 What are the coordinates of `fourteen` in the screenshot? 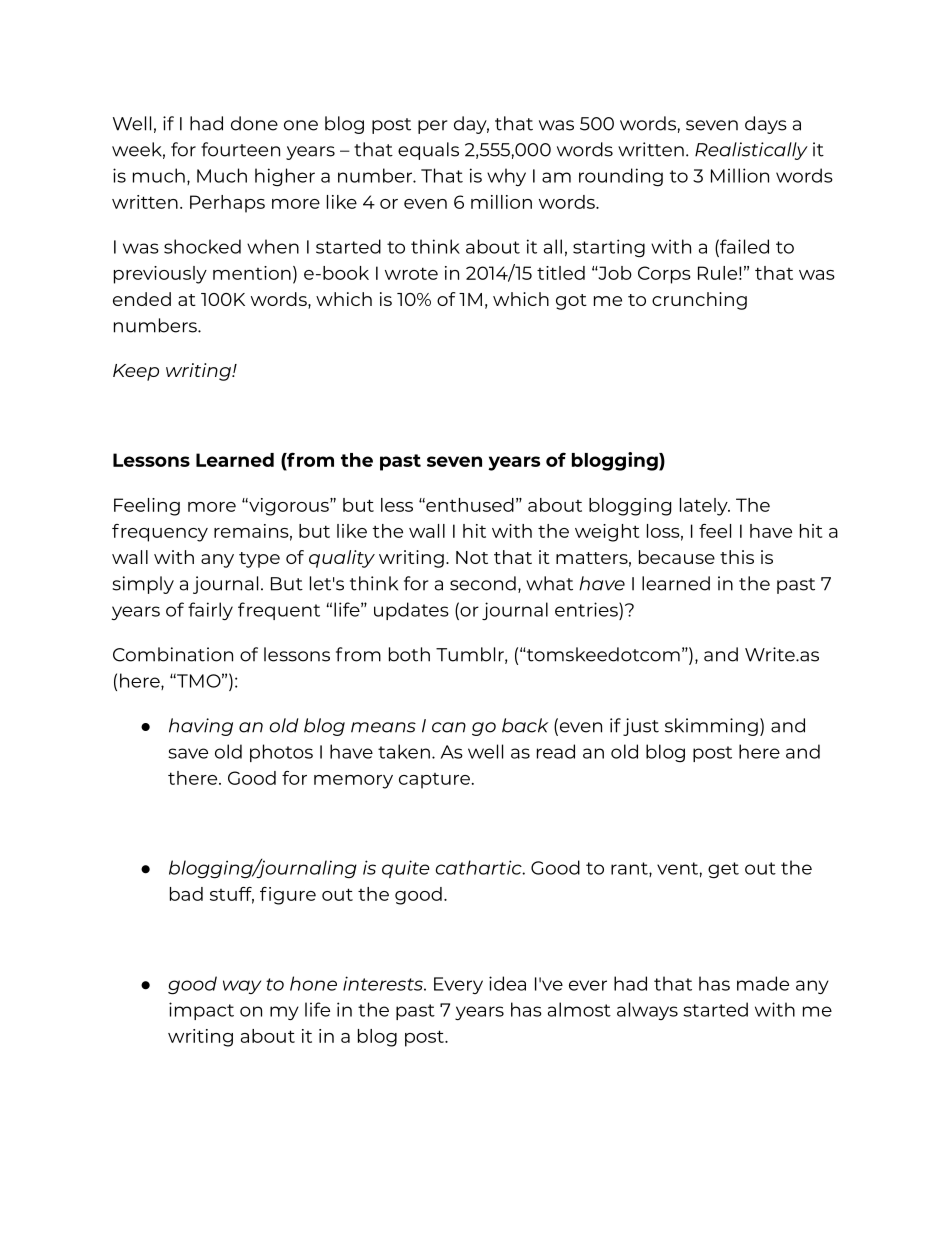 It's located at (240, 149).
